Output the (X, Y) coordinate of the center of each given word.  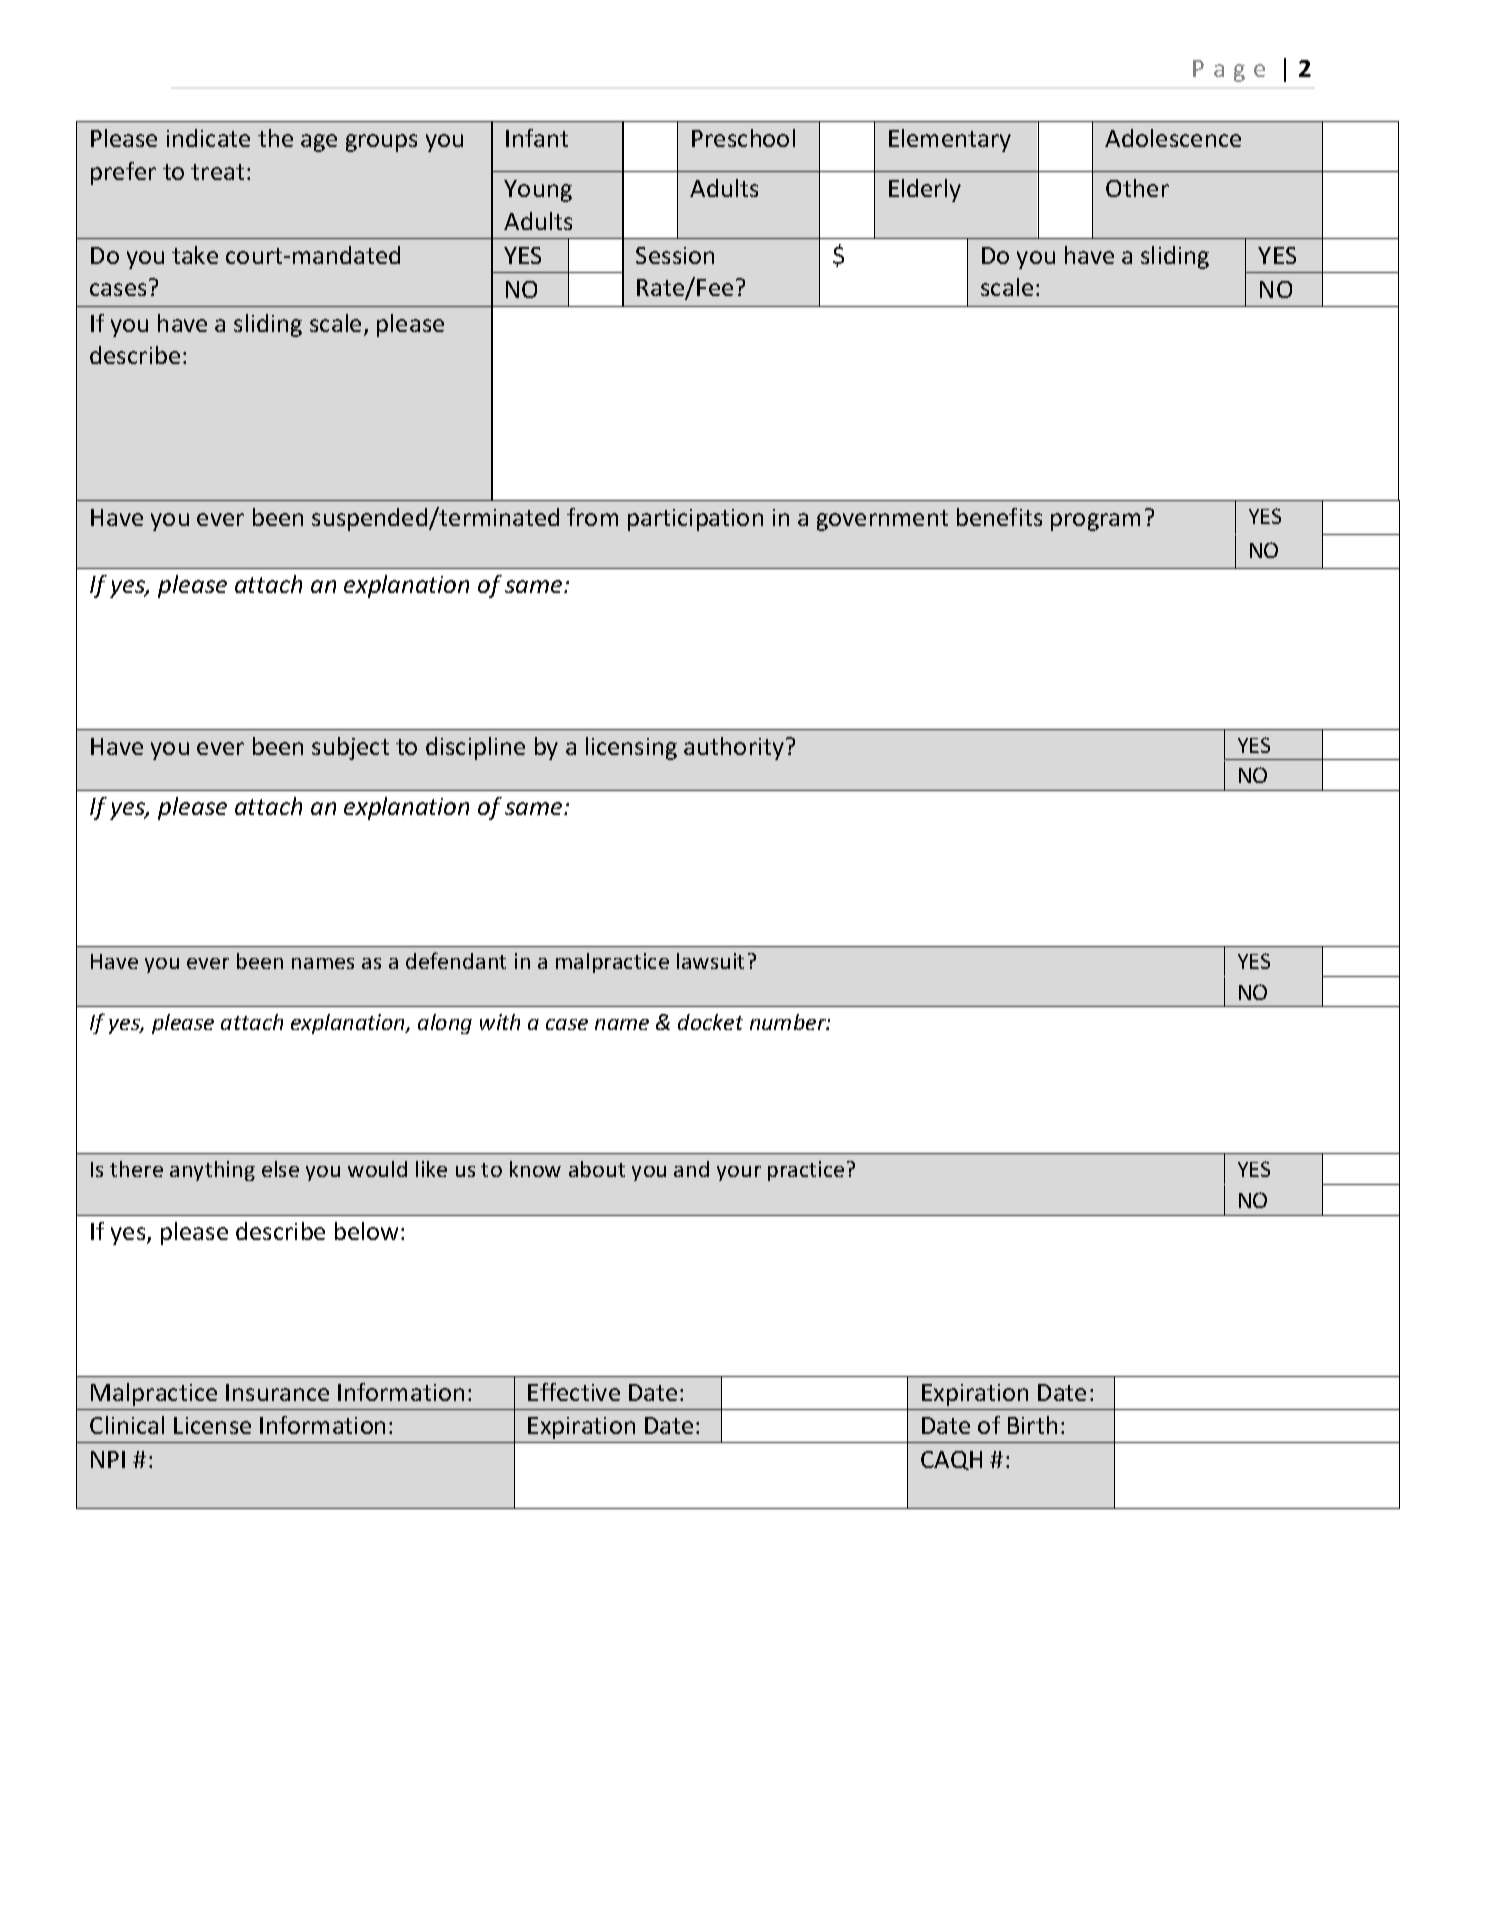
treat (217, 172)
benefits (999, 517)
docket (710, 1022)
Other (1137, 188)
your (739, 1173)
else (280, 1169)
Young (538, 191)
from (592, 517)
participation (695, 520)
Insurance (277, 1392)
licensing (631, 748)
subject (350, 748)
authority (734, 748)
